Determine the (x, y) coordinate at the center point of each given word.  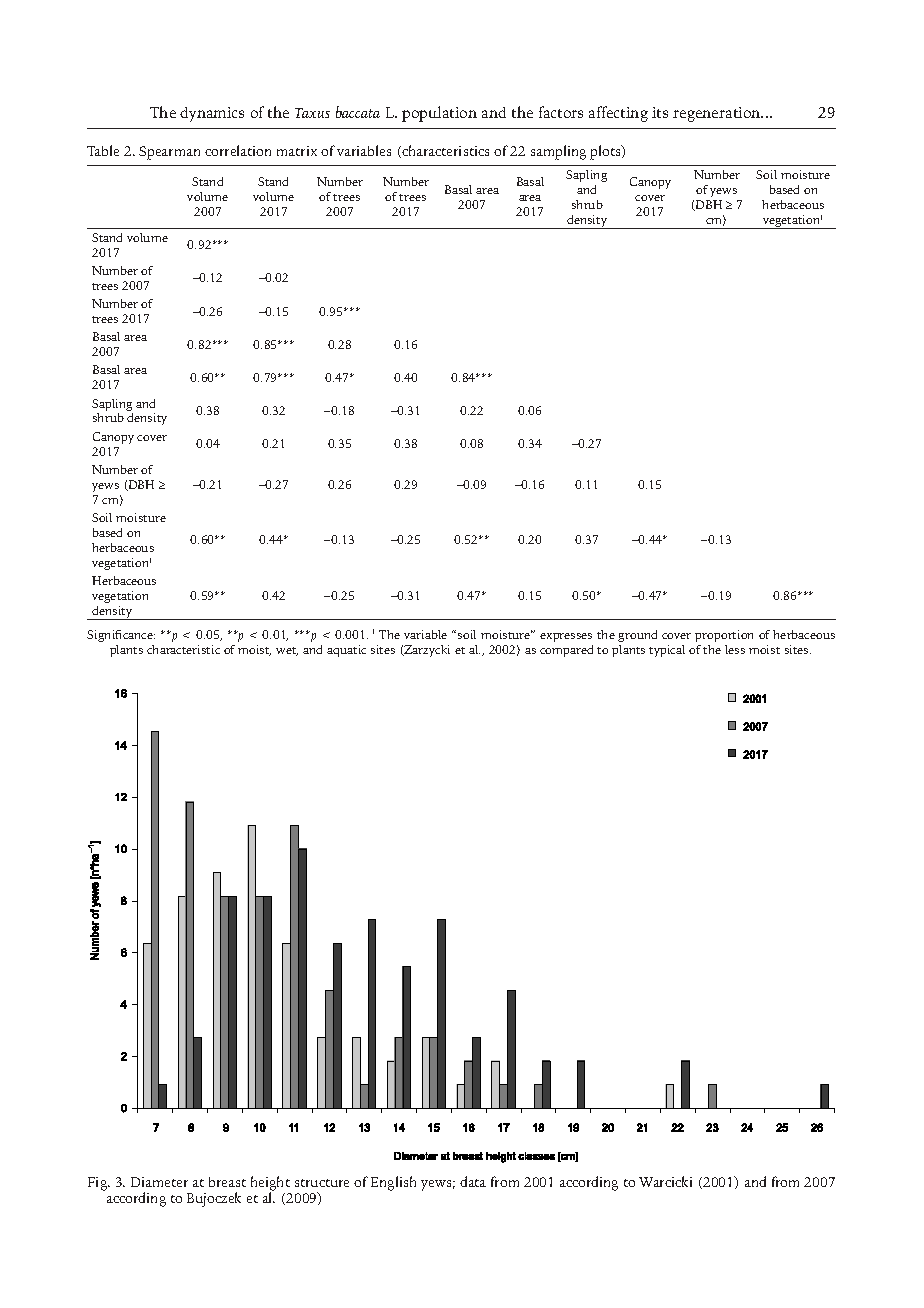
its (660, 112)
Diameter (159, 1182)
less (735, 649)
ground (637, 636)
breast (227, 1182)
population (439, 114)
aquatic (346, 651)
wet (287, 651)
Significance (121, 636)
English (393, 1183)
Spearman (169, 153)
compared (566, 651)
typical (667, 651)
